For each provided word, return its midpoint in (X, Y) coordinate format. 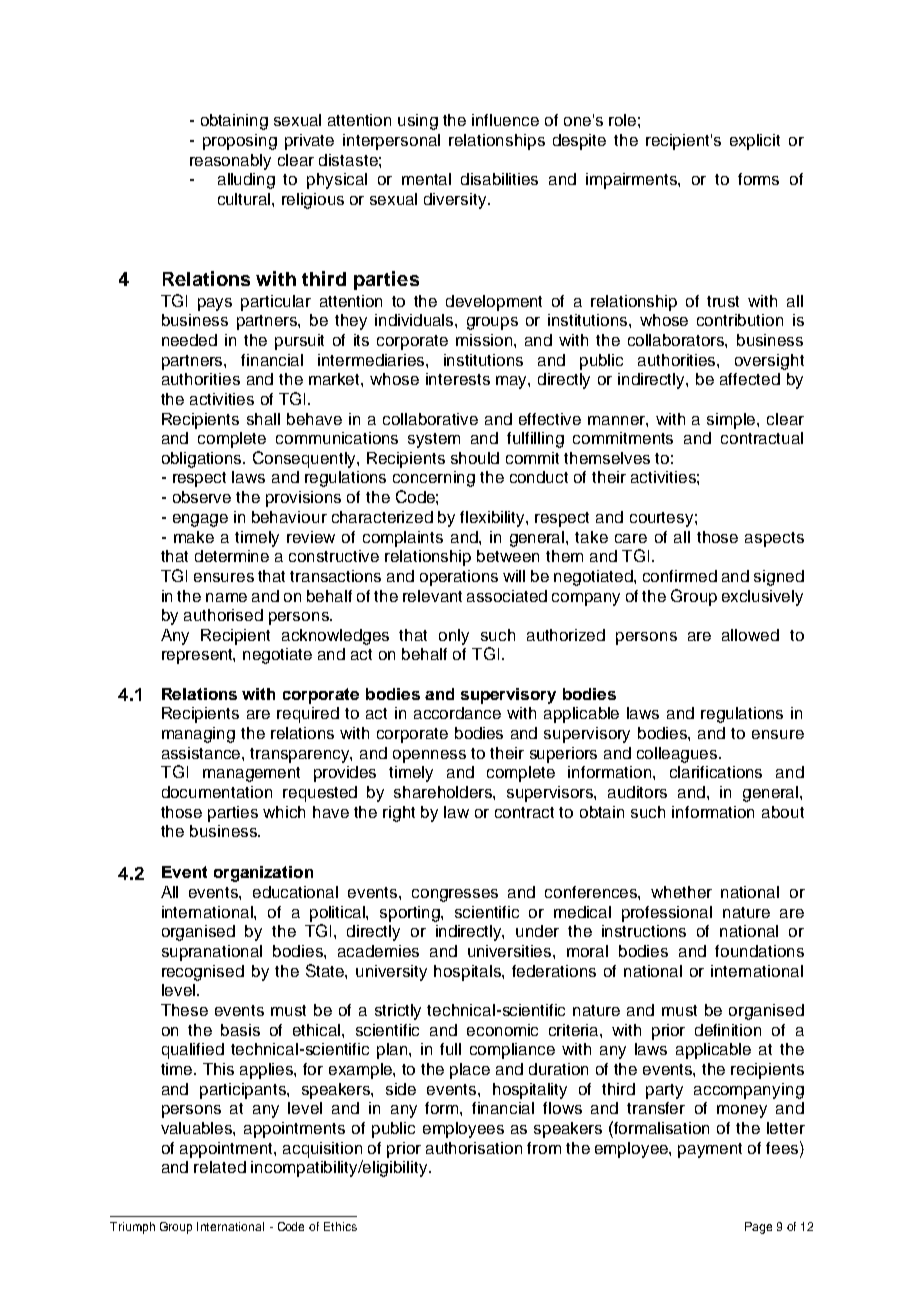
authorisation (474, 1148)
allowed (750, 635)
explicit (755, 142)
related (220, 1167)
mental (426, 179)
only (454, 637)
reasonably (230, 162)
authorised (223, 615)
